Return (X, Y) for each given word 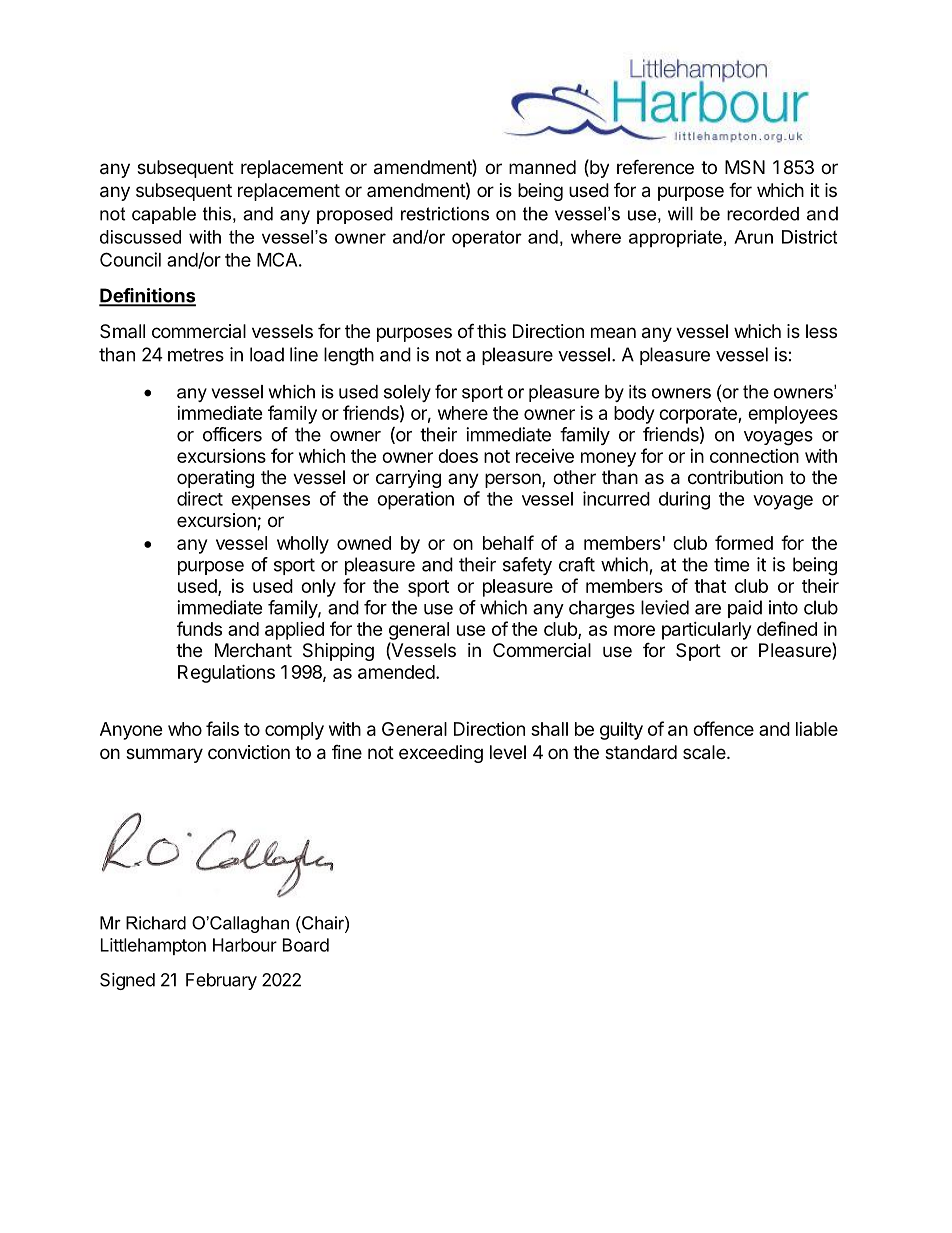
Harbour (245, 945)
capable (164, 215)
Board (306, 945)
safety (527, 566)
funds (199, 628)
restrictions (445, 214)
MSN (745, 167)
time (731, 564)
